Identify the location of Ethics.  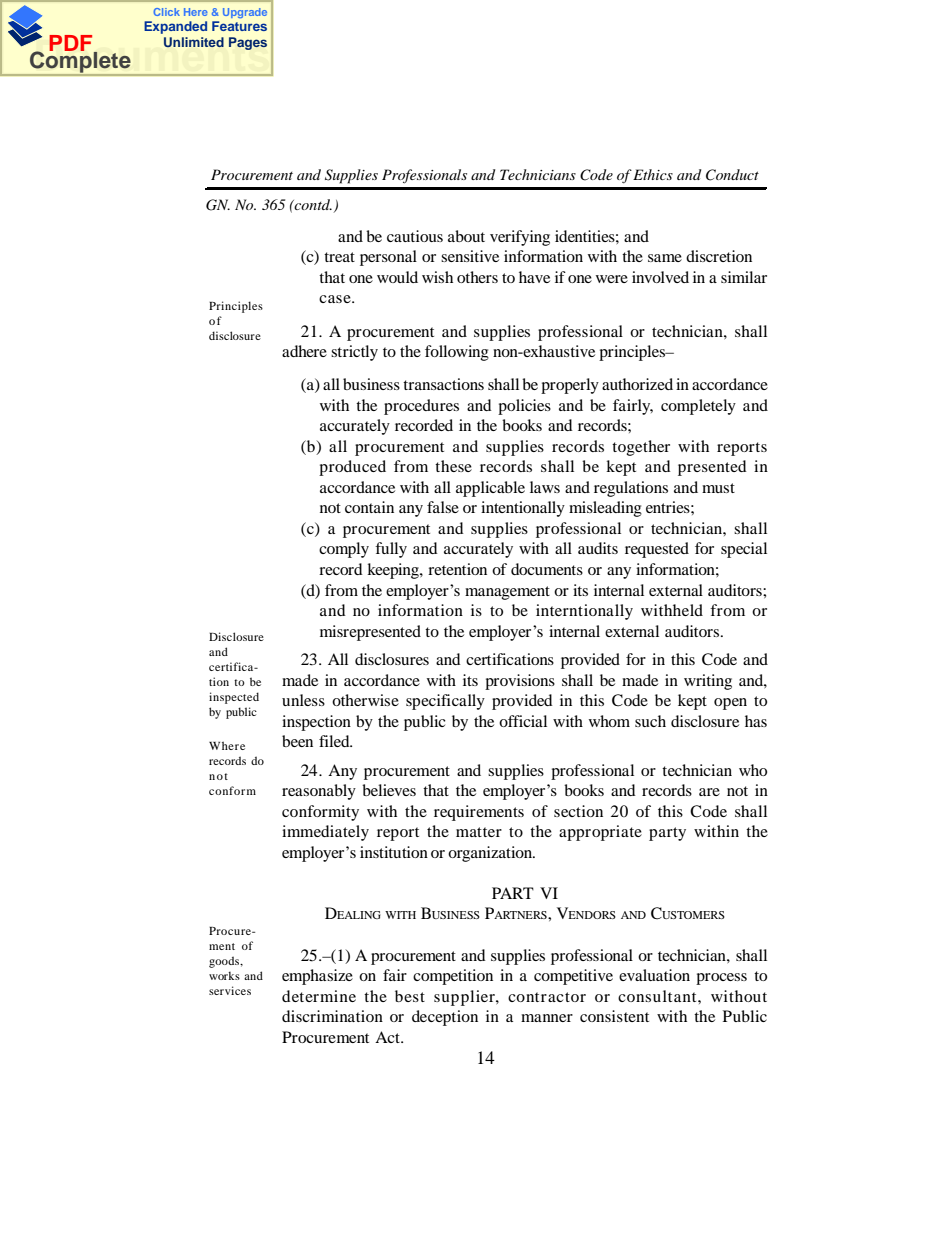
(653, 174).
